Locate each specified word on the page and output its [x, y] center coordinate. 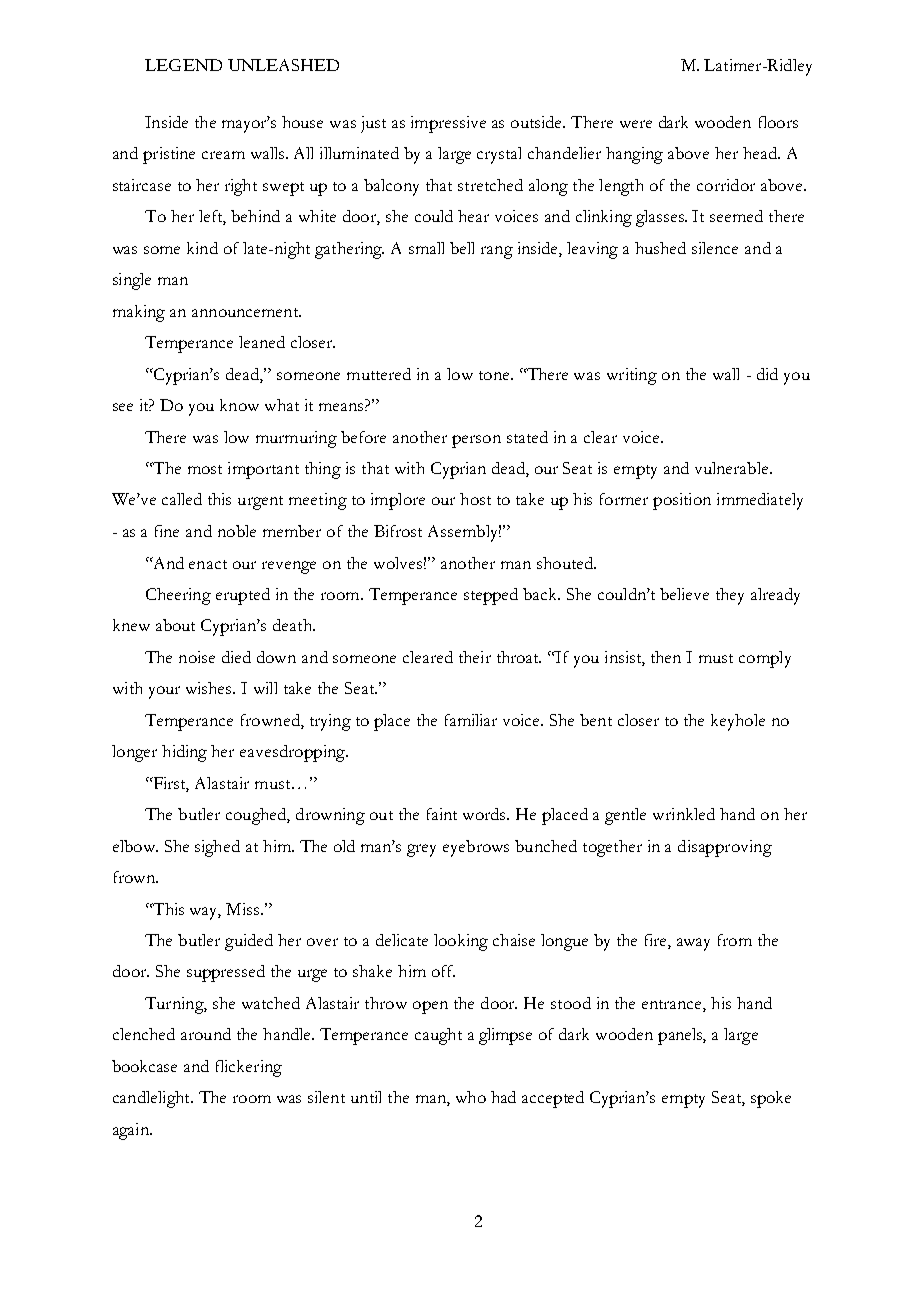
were [636, 124]
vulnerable [733, 468]
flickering [249, 1068]
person [476, 441]
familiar [471, 720]
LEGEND [183, 65]
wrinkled [684, 814]
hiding [184, 753]
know [239, 405]
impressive [448, 124]
